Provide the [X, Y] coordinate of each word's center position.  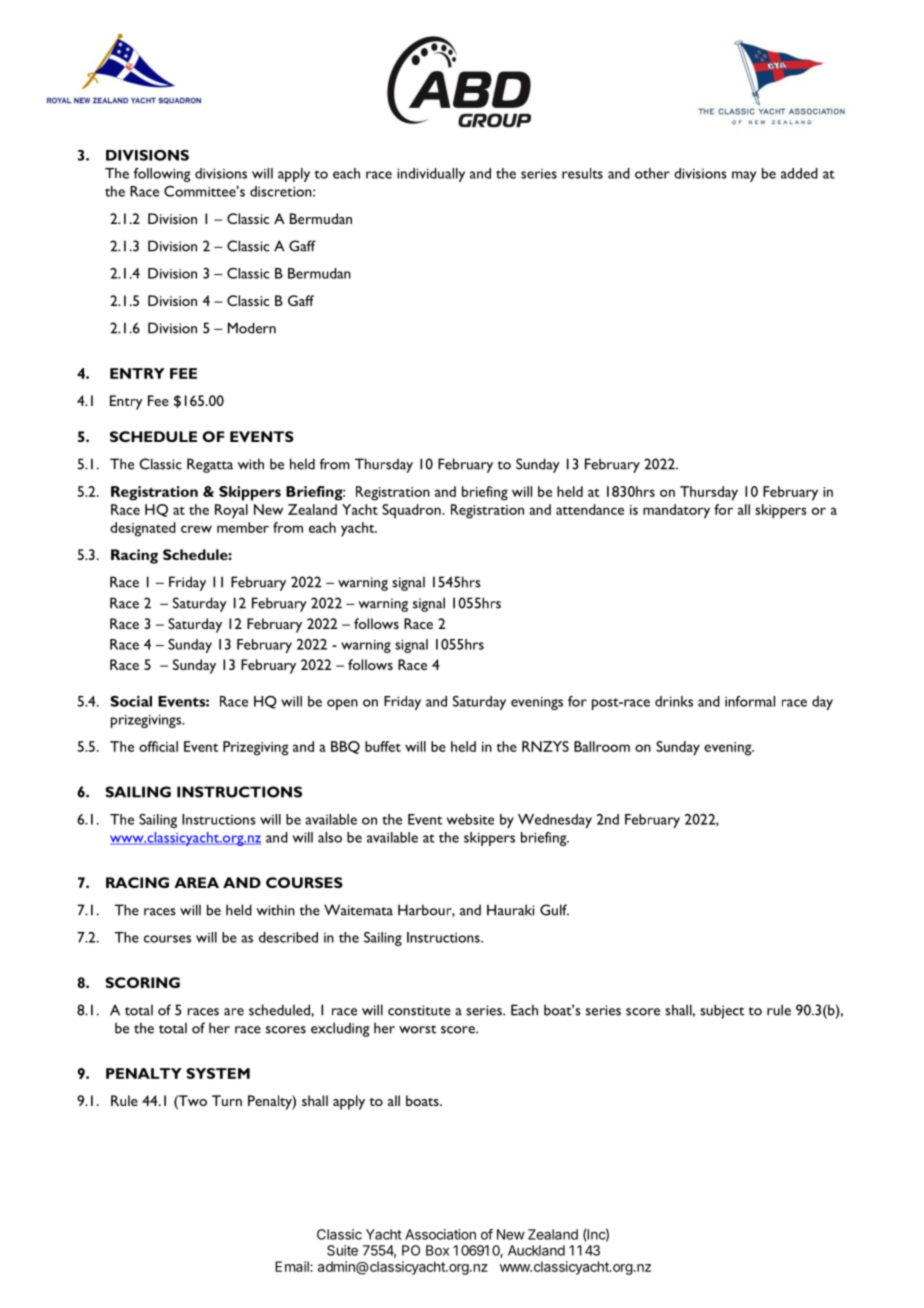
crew [196, 529]
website [470, 819]
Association [440, 1234]
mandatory [676, 511]
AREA [196, 882]
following [162, 175]
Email [293, 1266]
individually [431, 175]
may [744, 176]
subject [722, 1011]
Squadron [412, 511]
